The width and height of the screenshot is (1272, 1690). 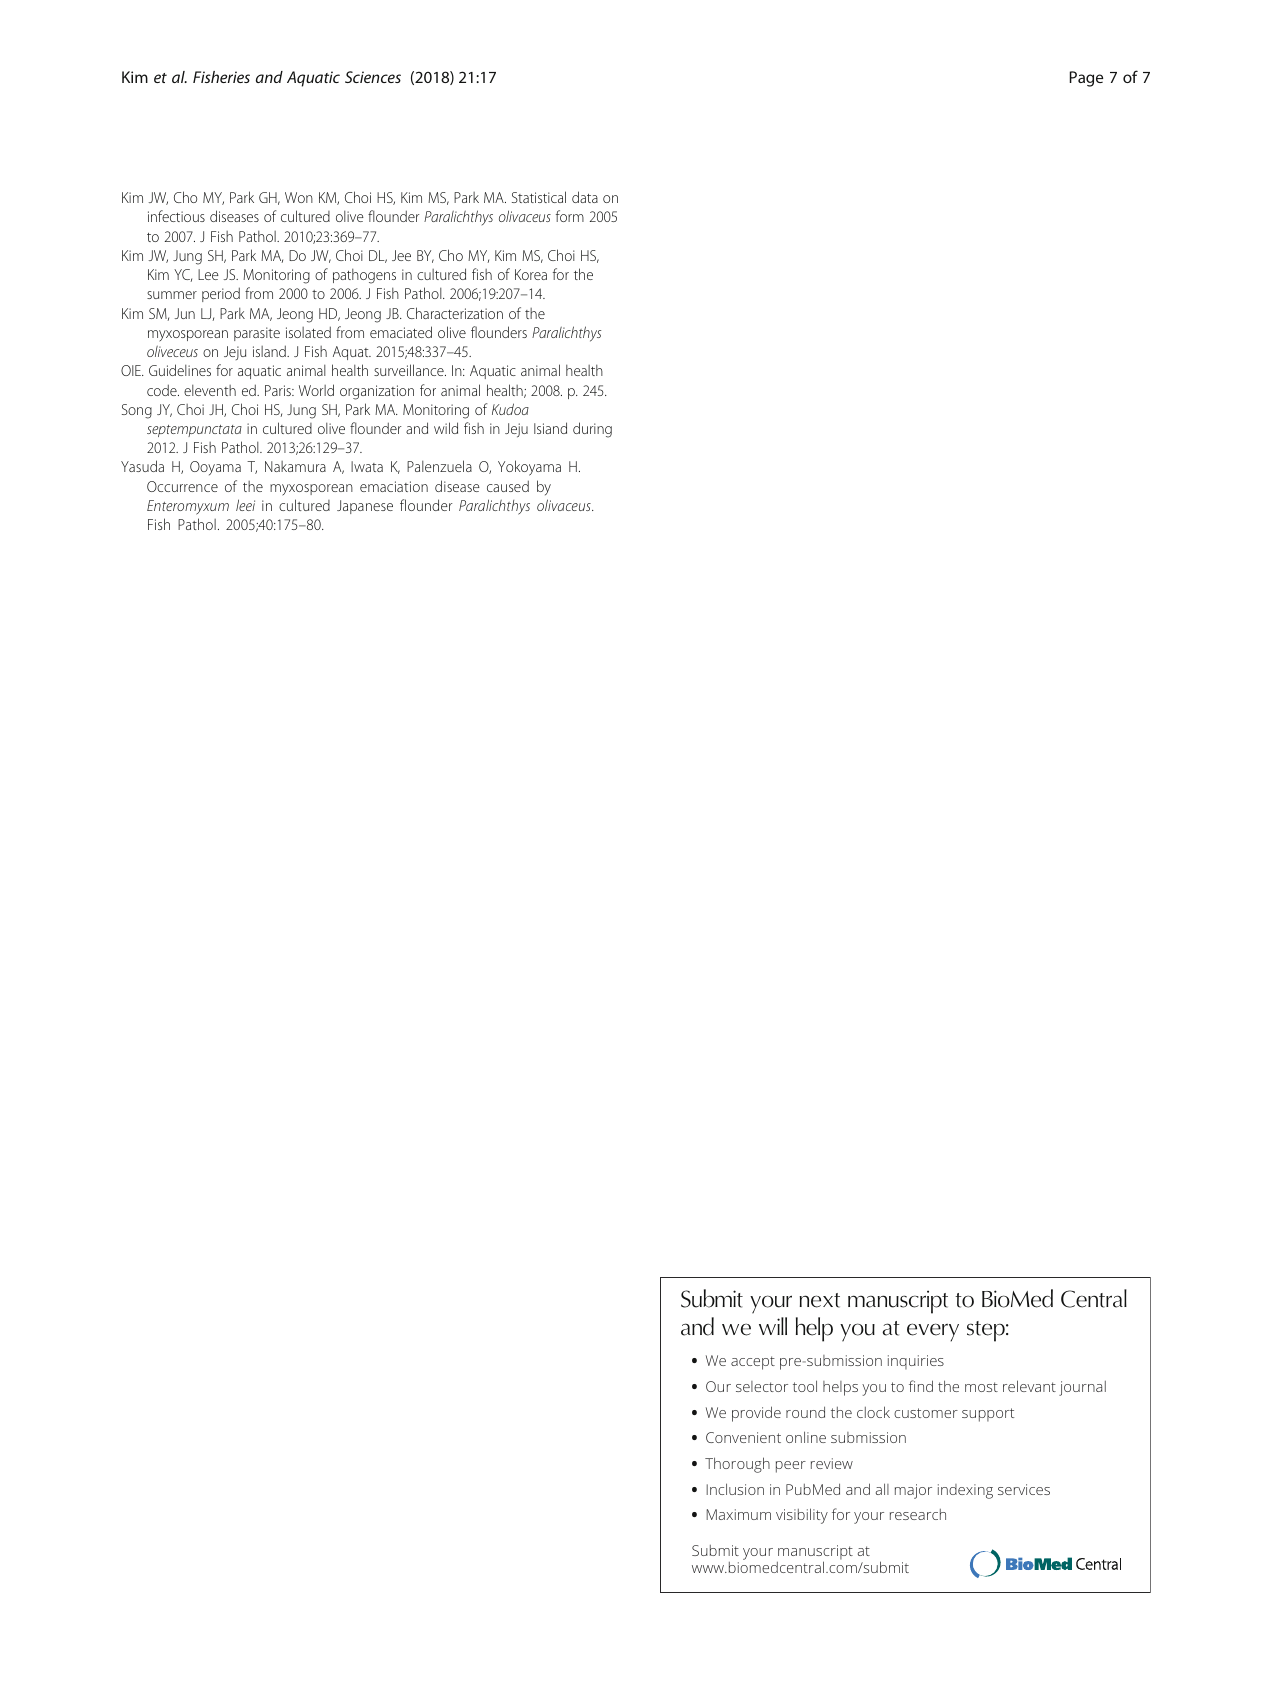 I want to click on Inclusion, so click(x=735, y=1489).
